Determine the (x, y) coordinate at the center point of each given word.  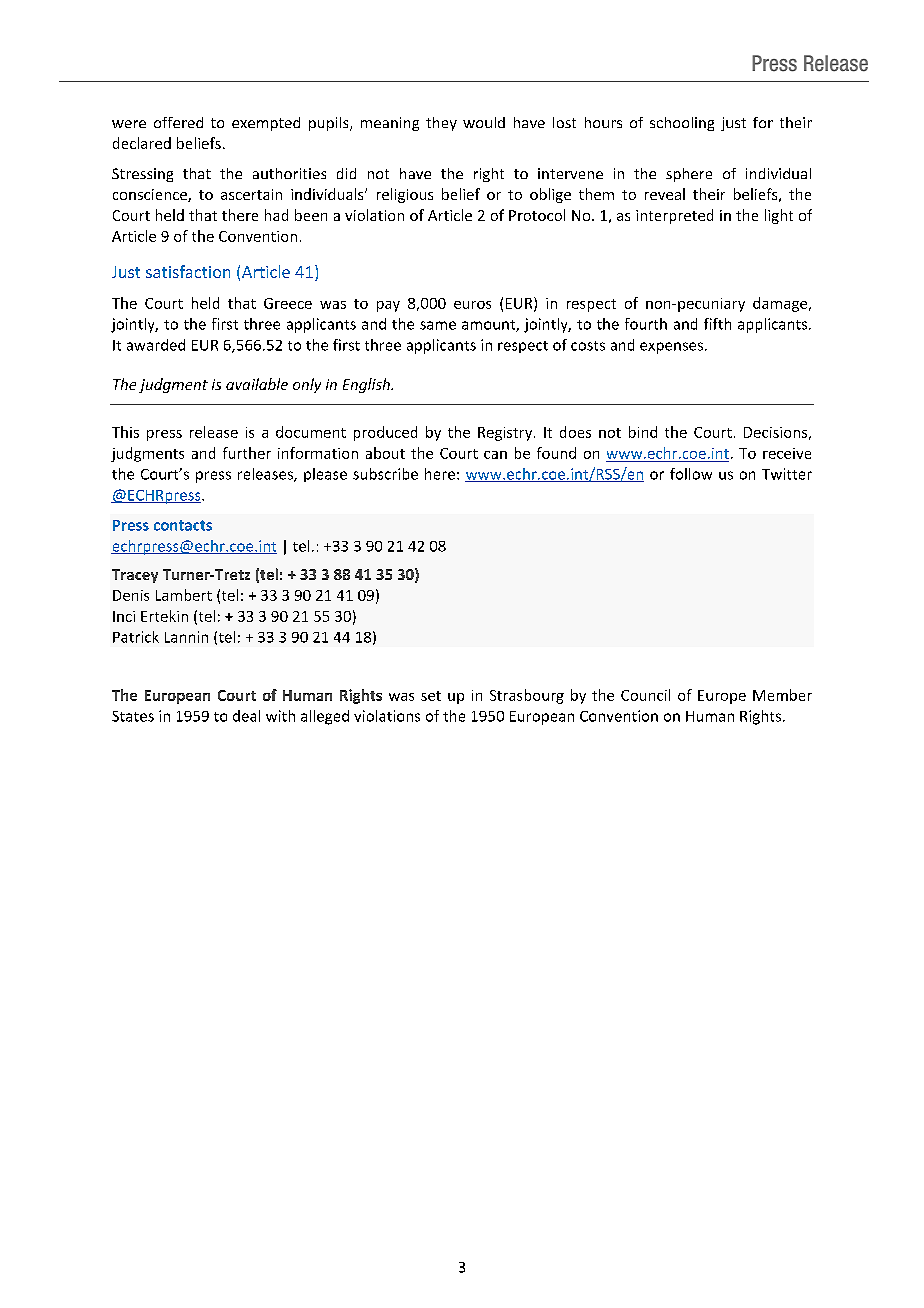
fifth (717, 324)
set (431, 696)
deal (246, 716)
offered (178, 122)
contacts (183, 525)
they (441, 124)
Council (645, 695)
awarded (156, 345)
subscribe (385, 474)
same (438, 325)
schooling (682, 124)
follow (691, 474)
